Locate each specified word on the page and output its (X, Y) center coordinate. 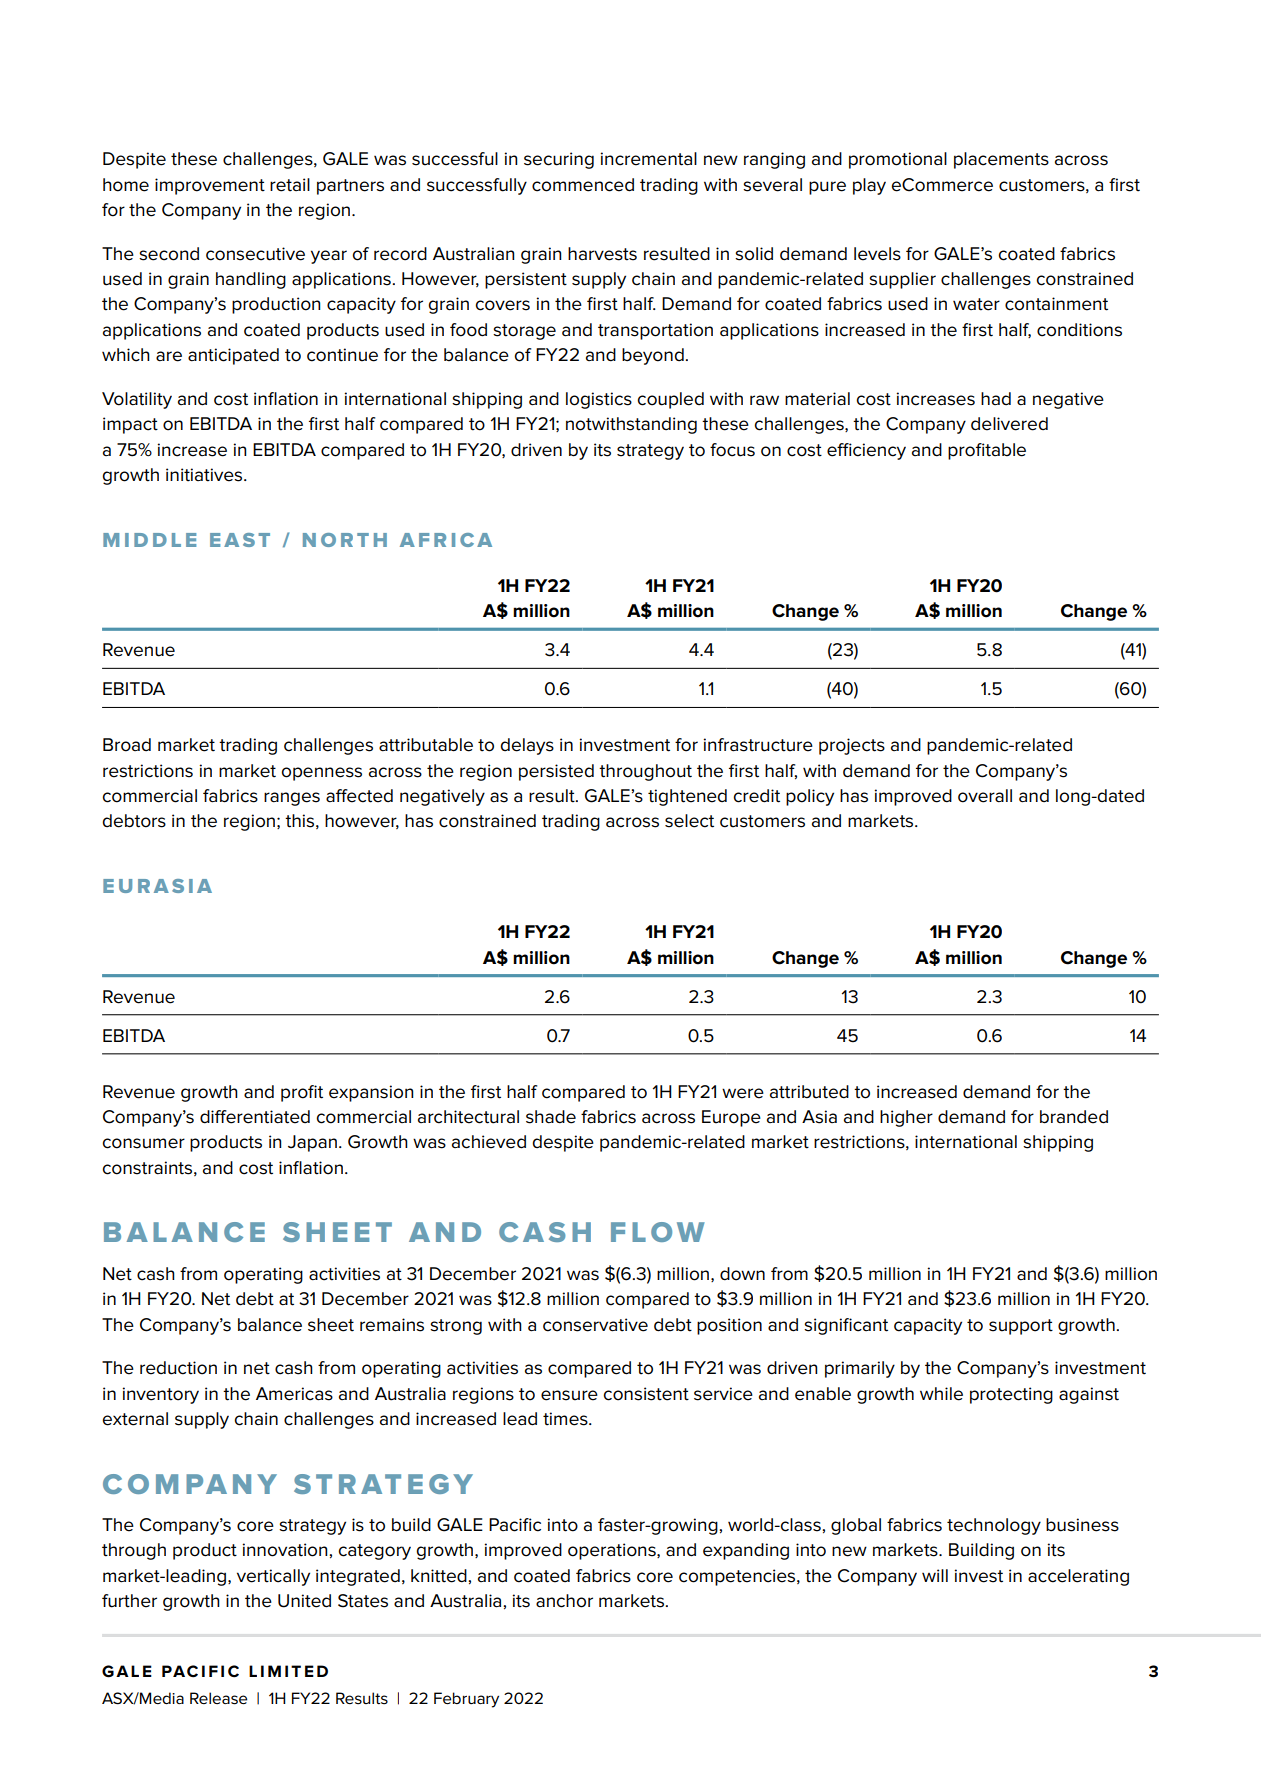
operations (613, 1551)
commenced (583, 185)
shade (551, 1117)
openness (321, 774)
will (935, 1575)
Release (218, 1698)
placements (1001, 160)
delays (527, 746)
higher (906, 1118)
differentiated (255, 1117)
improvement (210, 186)
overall (985, 796)
